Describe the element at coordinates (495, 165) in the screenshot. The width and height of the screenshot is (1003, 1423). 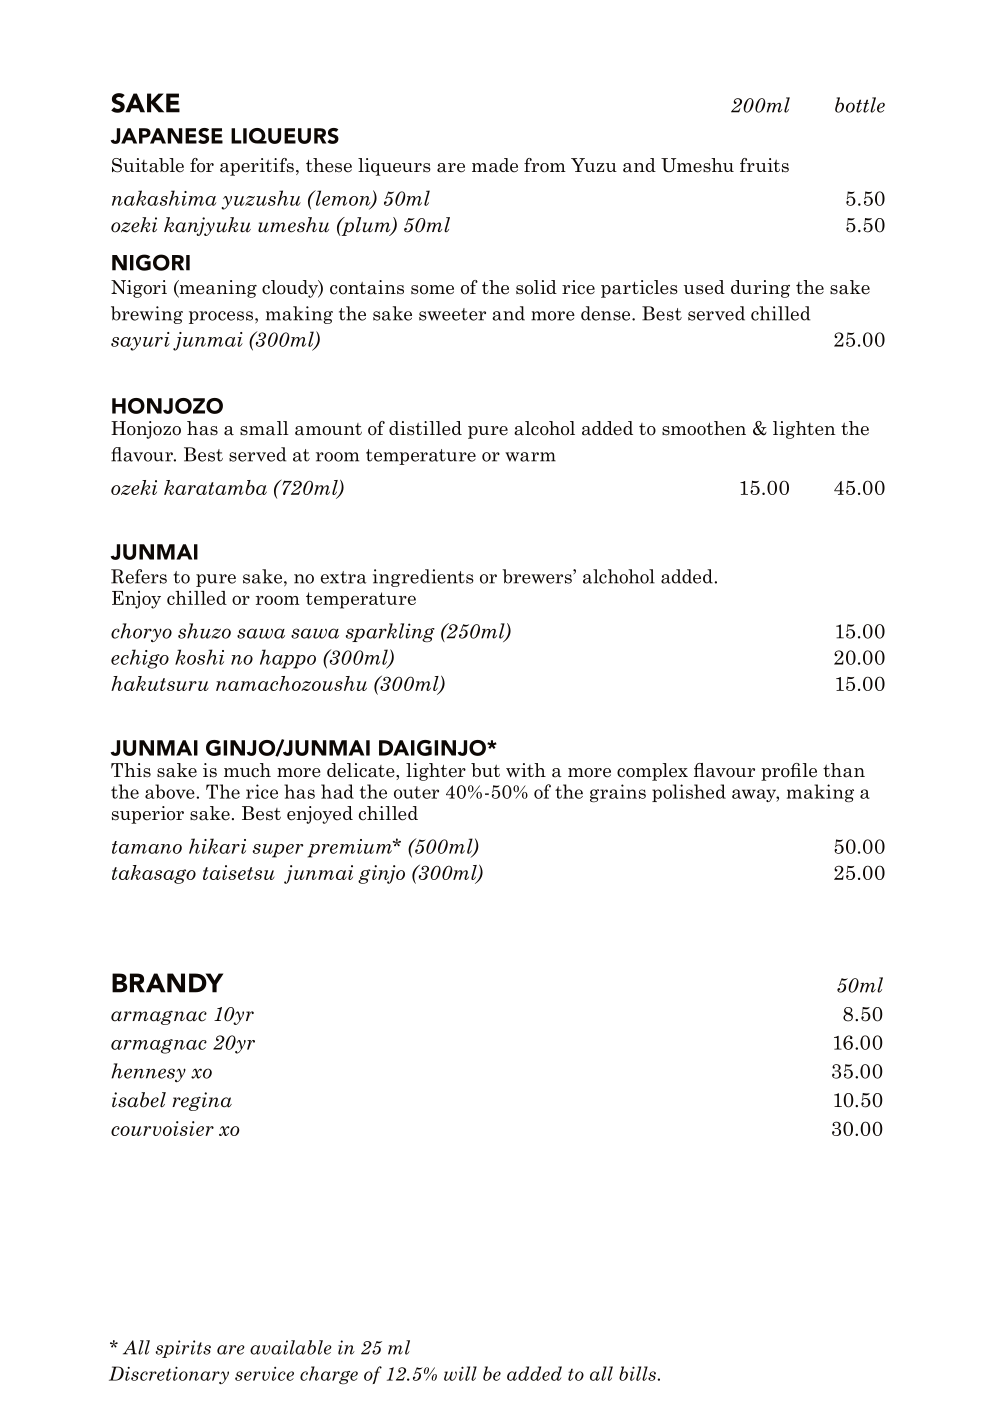
I see `made` at that location.
